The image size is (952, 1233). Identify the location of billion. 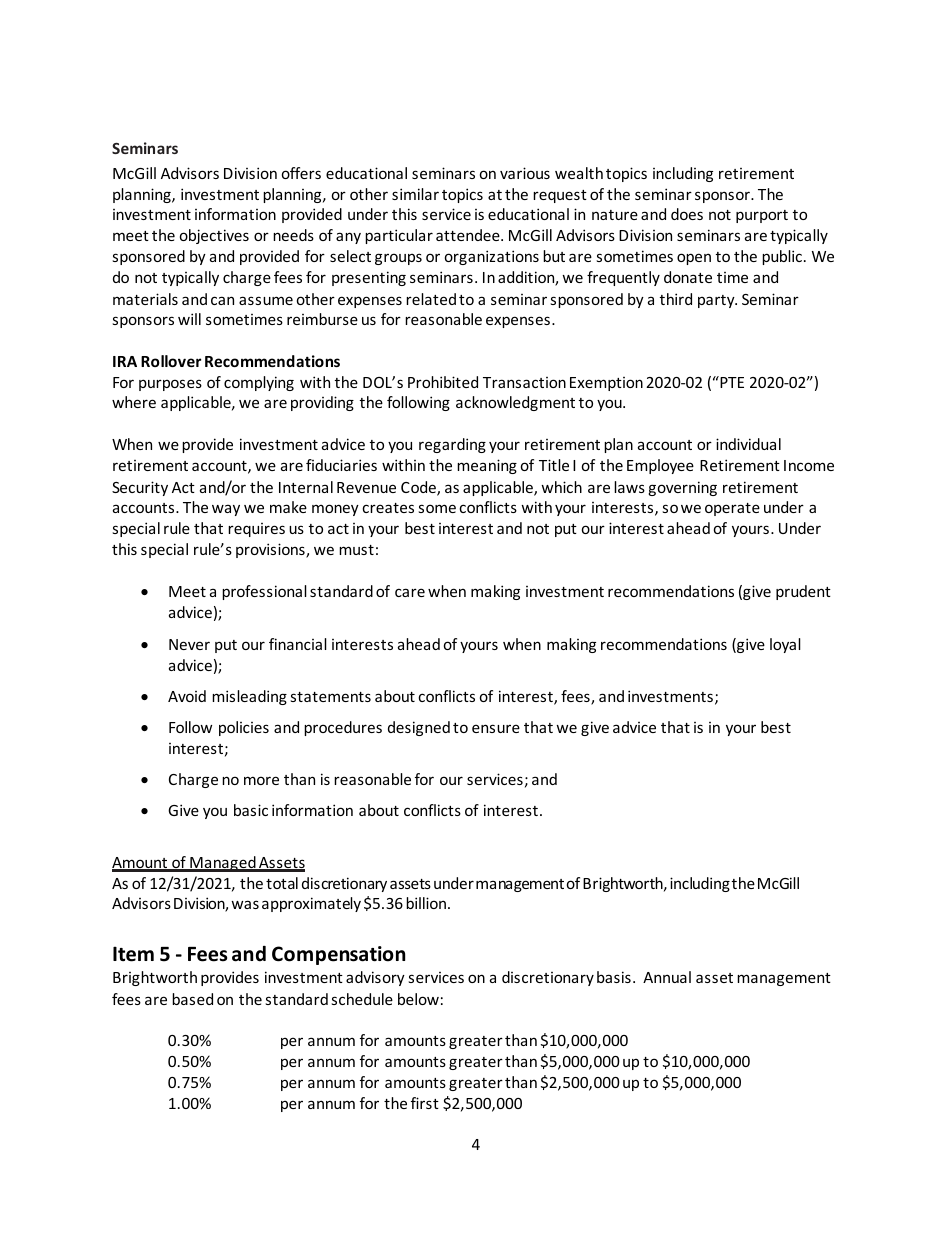
(426, 903).
